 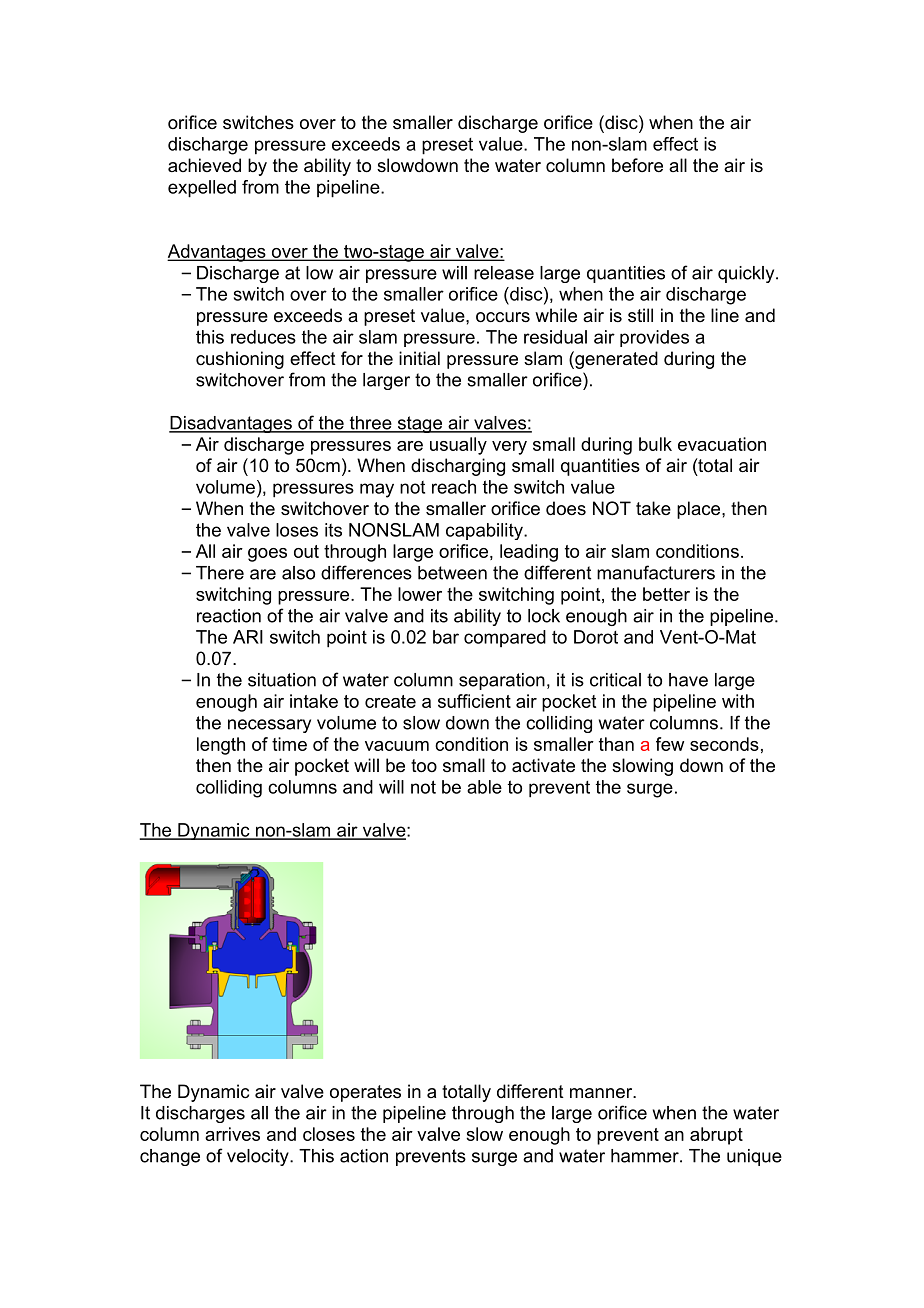 I want to click on length, so click(x=221, y=746).
